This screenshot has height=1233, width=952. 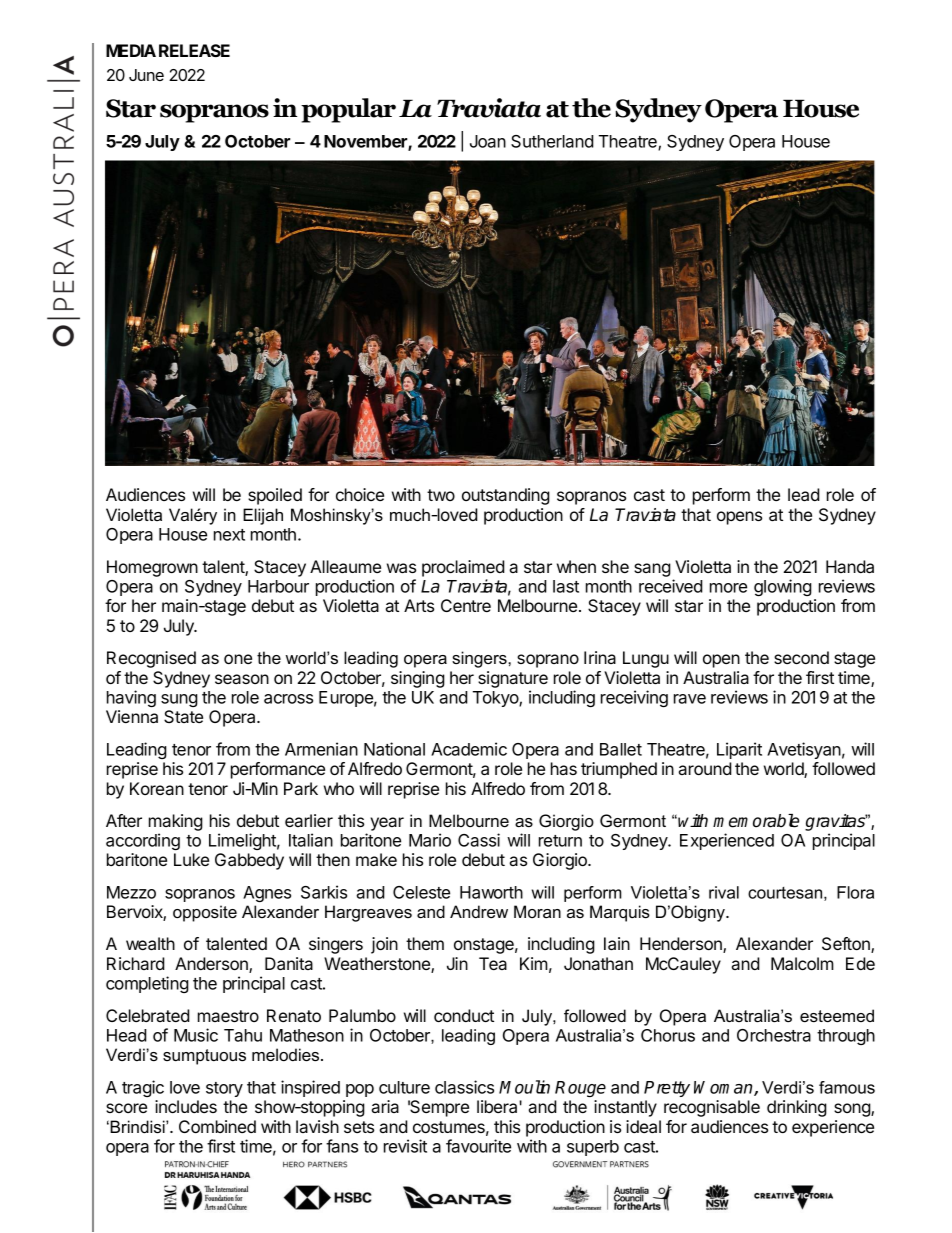 I want to click on outstanding, so click(x=506, y=496).
